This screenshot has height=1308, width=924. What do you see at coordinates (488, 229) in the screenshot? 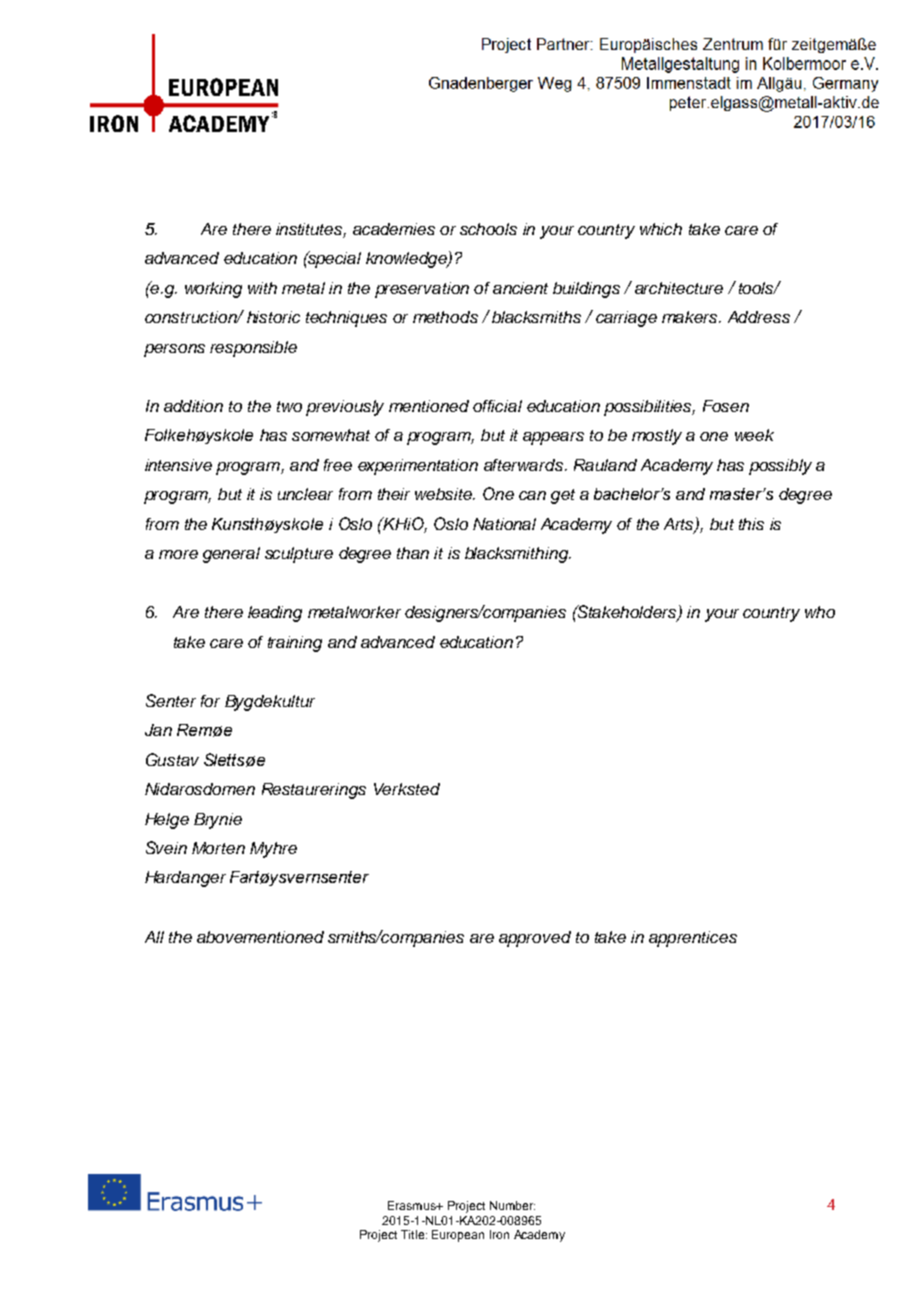
I see `schools` at bounding box center [488, 229].
